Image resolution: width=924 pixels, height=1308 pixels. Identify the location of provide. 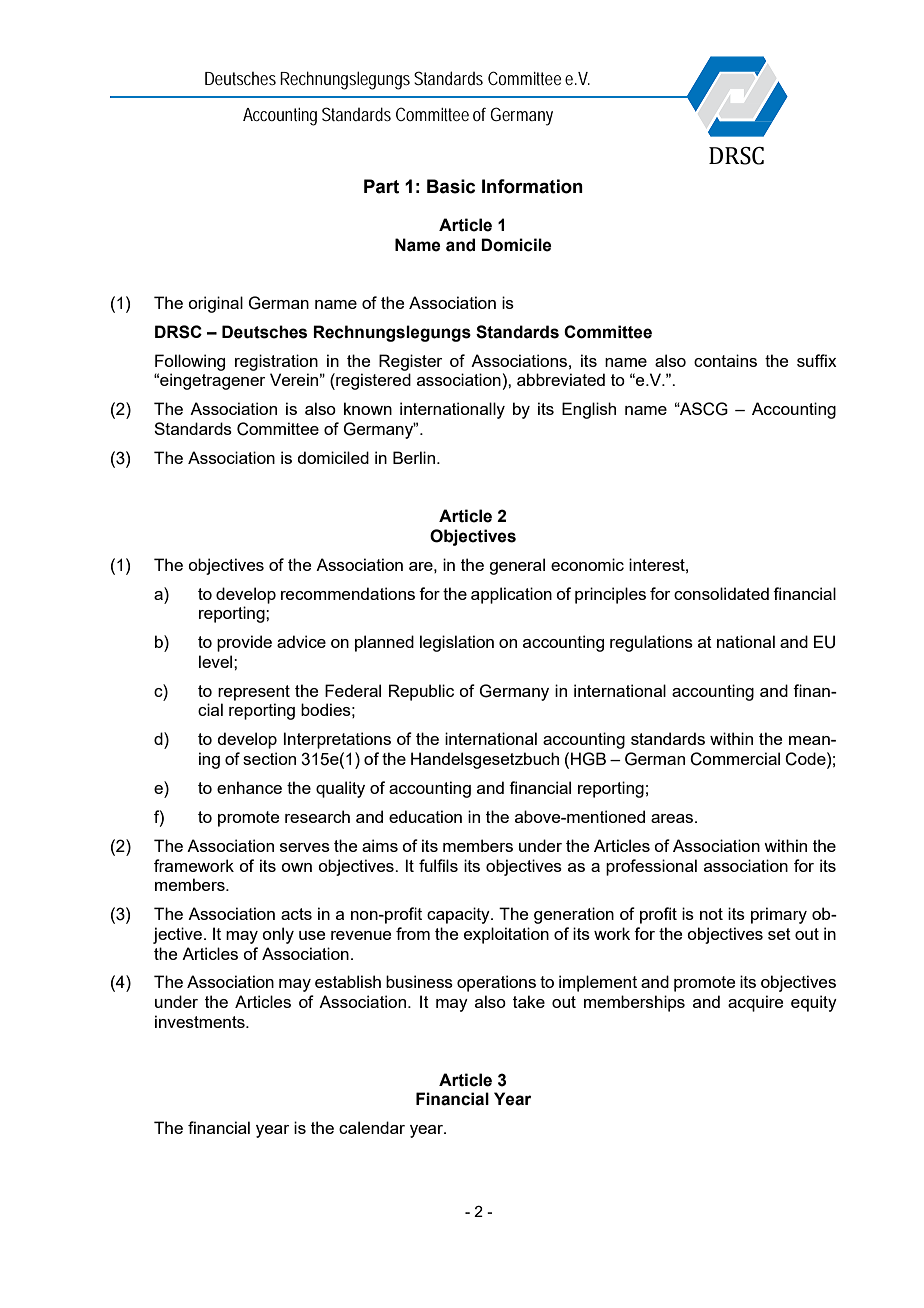
(244, 643).
